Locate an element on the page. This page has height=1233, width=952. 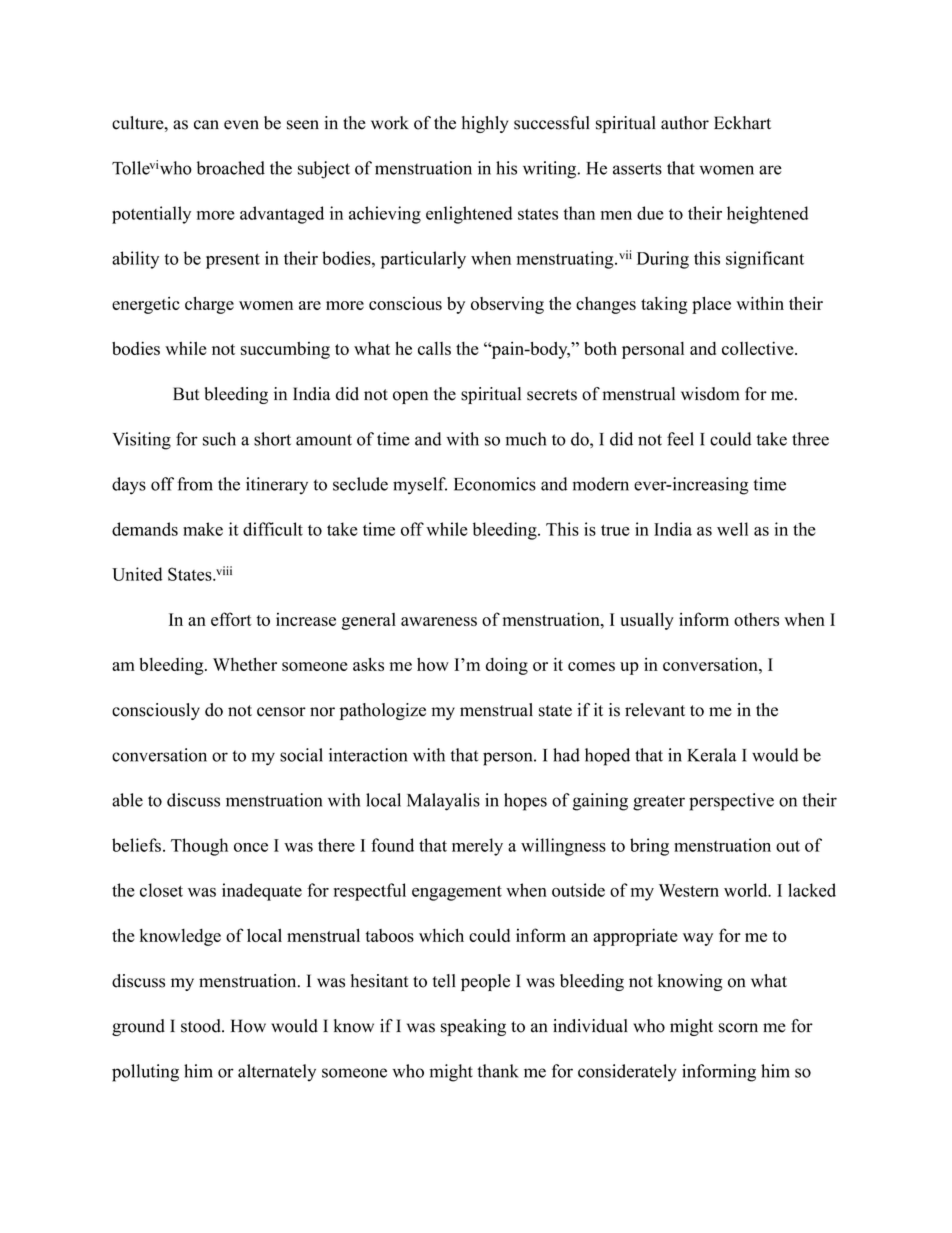
scorn is located at coordinates (738, 1028).
